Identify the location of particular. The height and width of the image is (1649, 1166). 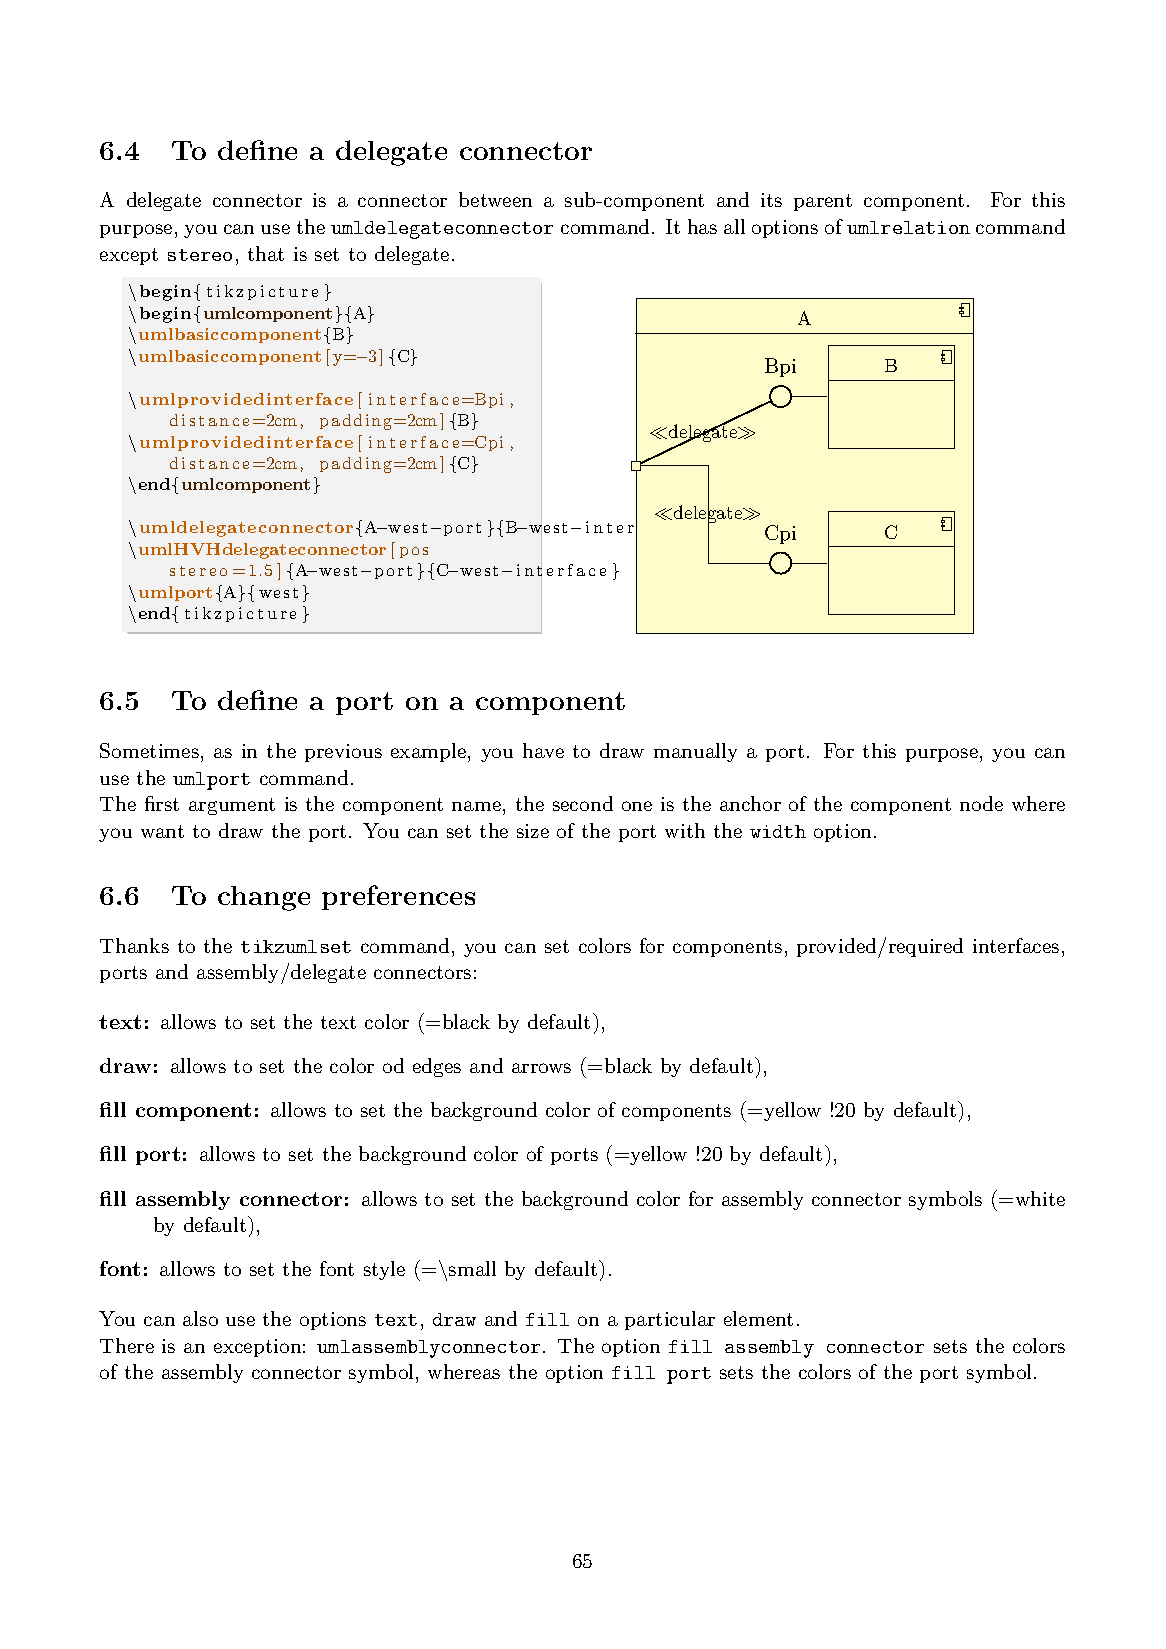
(670, 1320).
